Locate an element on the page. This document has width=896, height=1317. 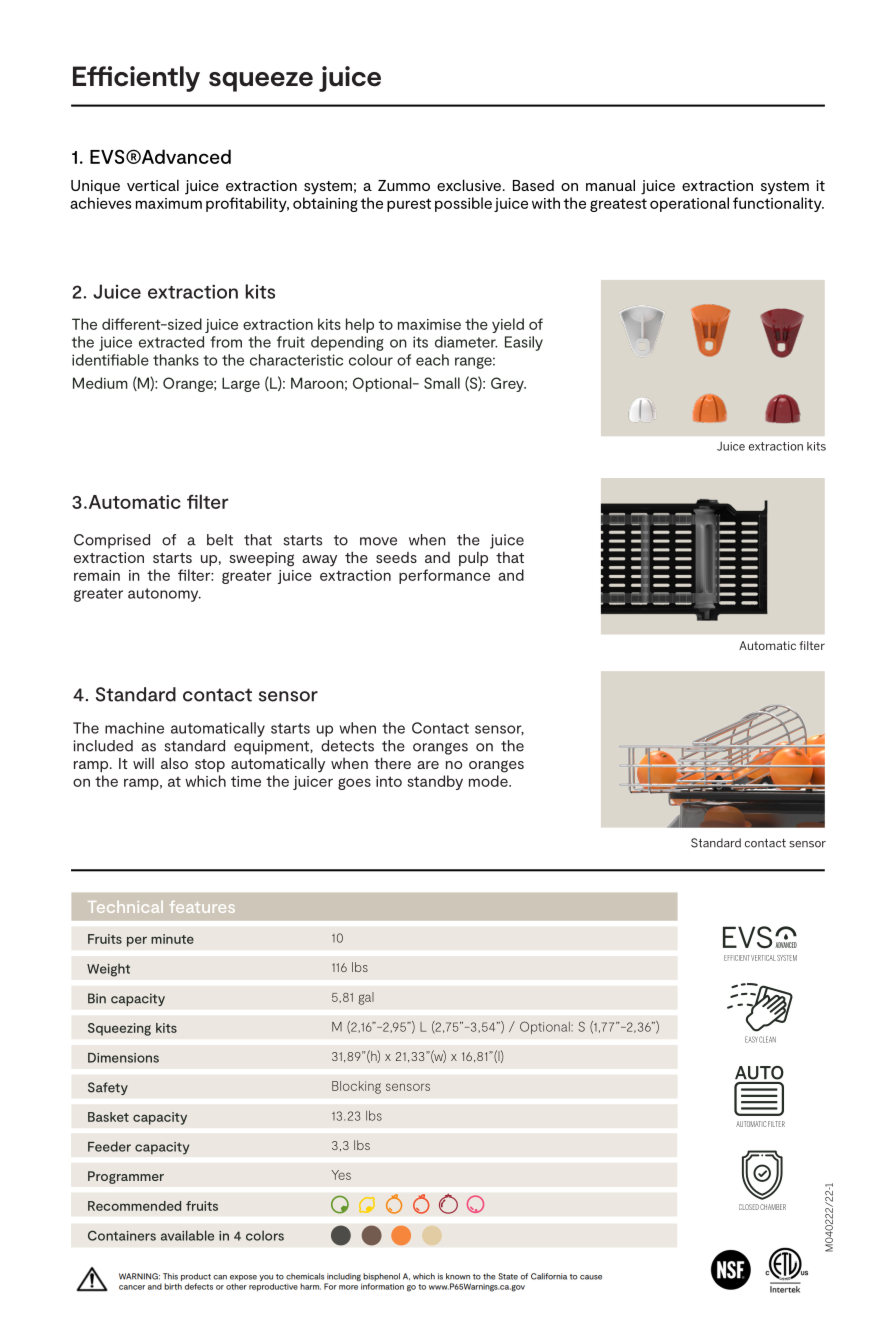
EASY is located at coordinates (751, 1039).
